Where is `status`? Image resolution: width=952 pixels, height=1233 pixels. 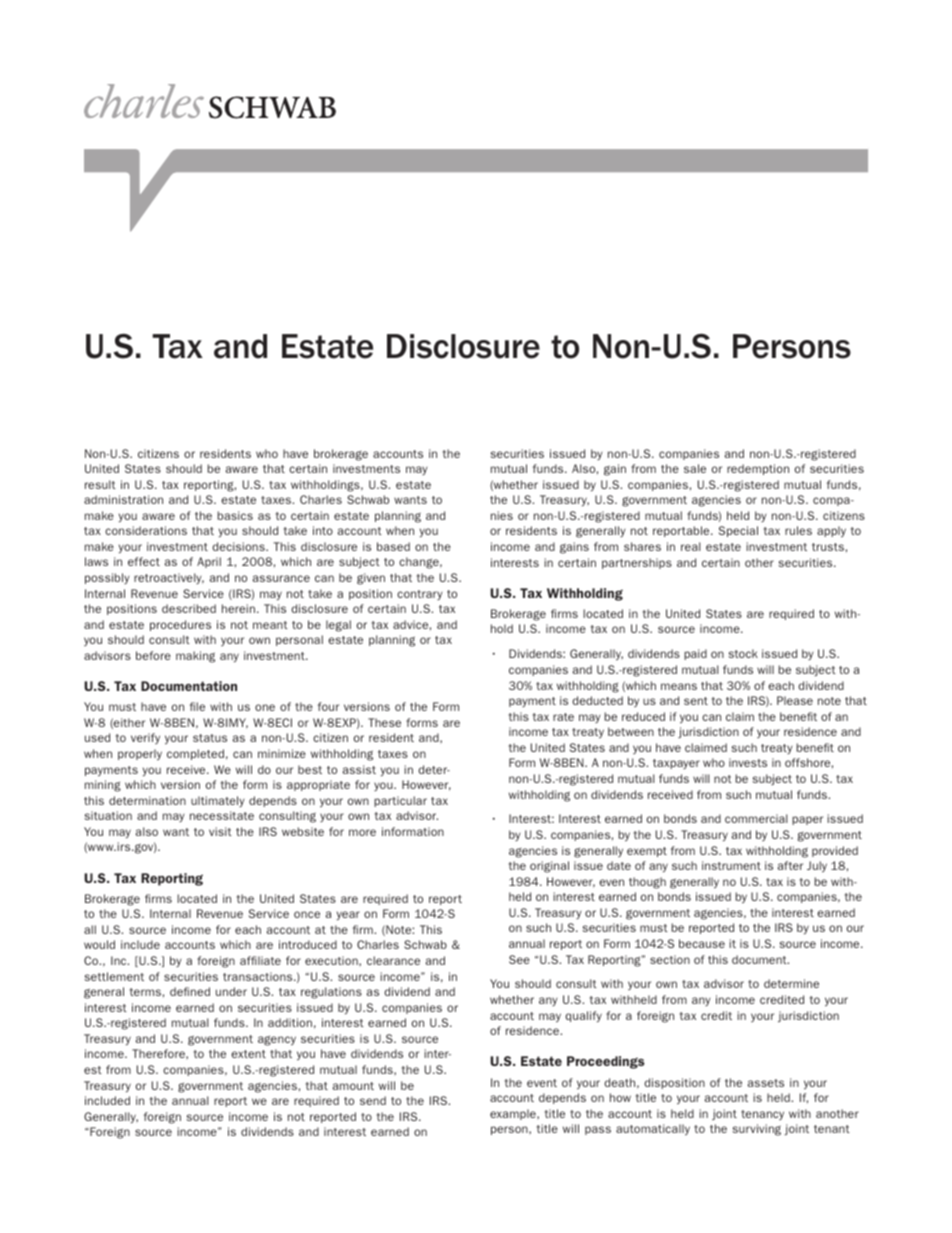
status is located at coordinates (210, 738).
